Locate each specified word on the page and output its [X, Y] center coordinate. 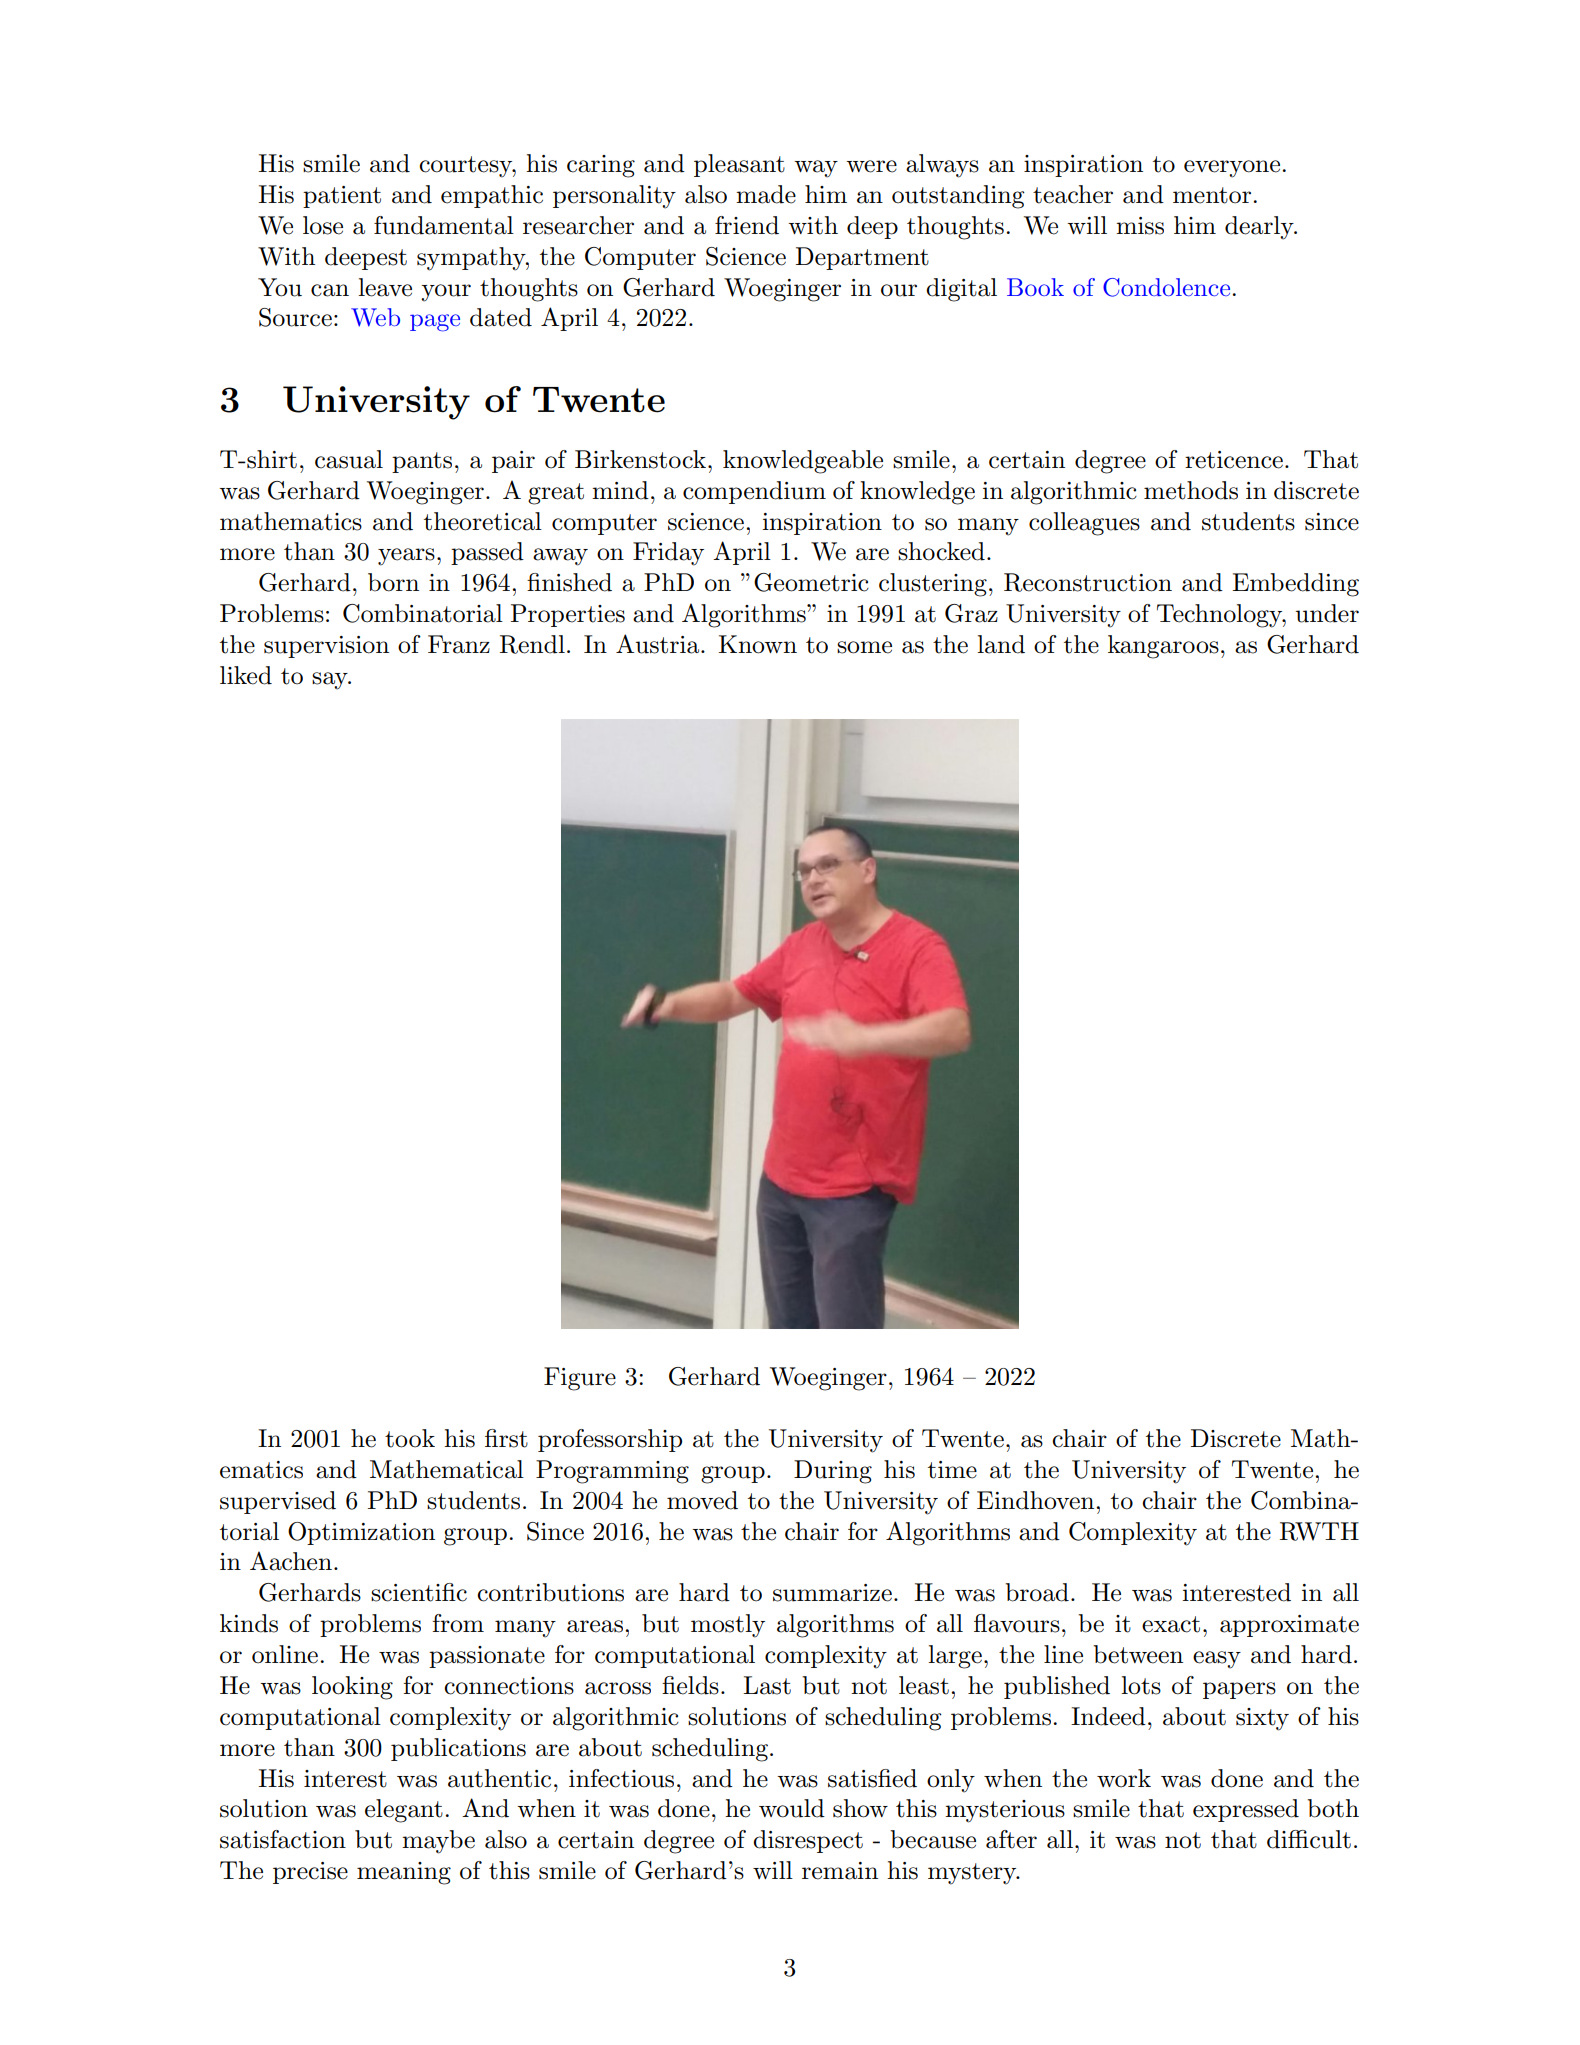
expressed [1246, 1810]
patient [342, 197]
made [766, 194]
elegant [404, 1811]
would [792, 1808]
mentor [1212, 195]
